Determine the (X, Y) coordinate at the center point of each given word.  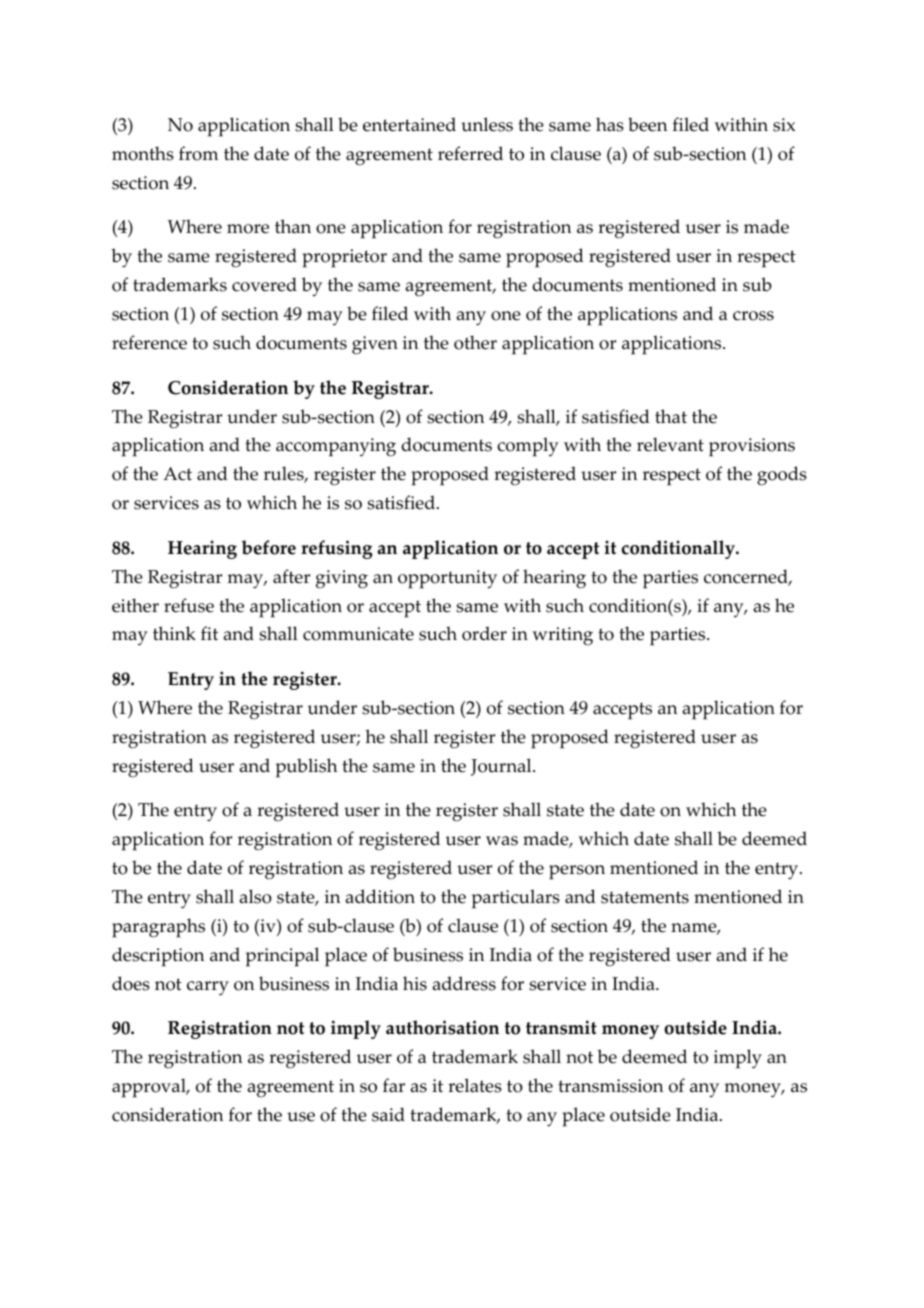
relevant (670, 444)
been (647, 124)
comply (528, 447)
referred (470, 153)
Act (177, 474)
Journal (502, 767)
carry (208, 988)
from (198, 153)
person (577, 872)
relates (475, 1085)
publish (306, 768)
